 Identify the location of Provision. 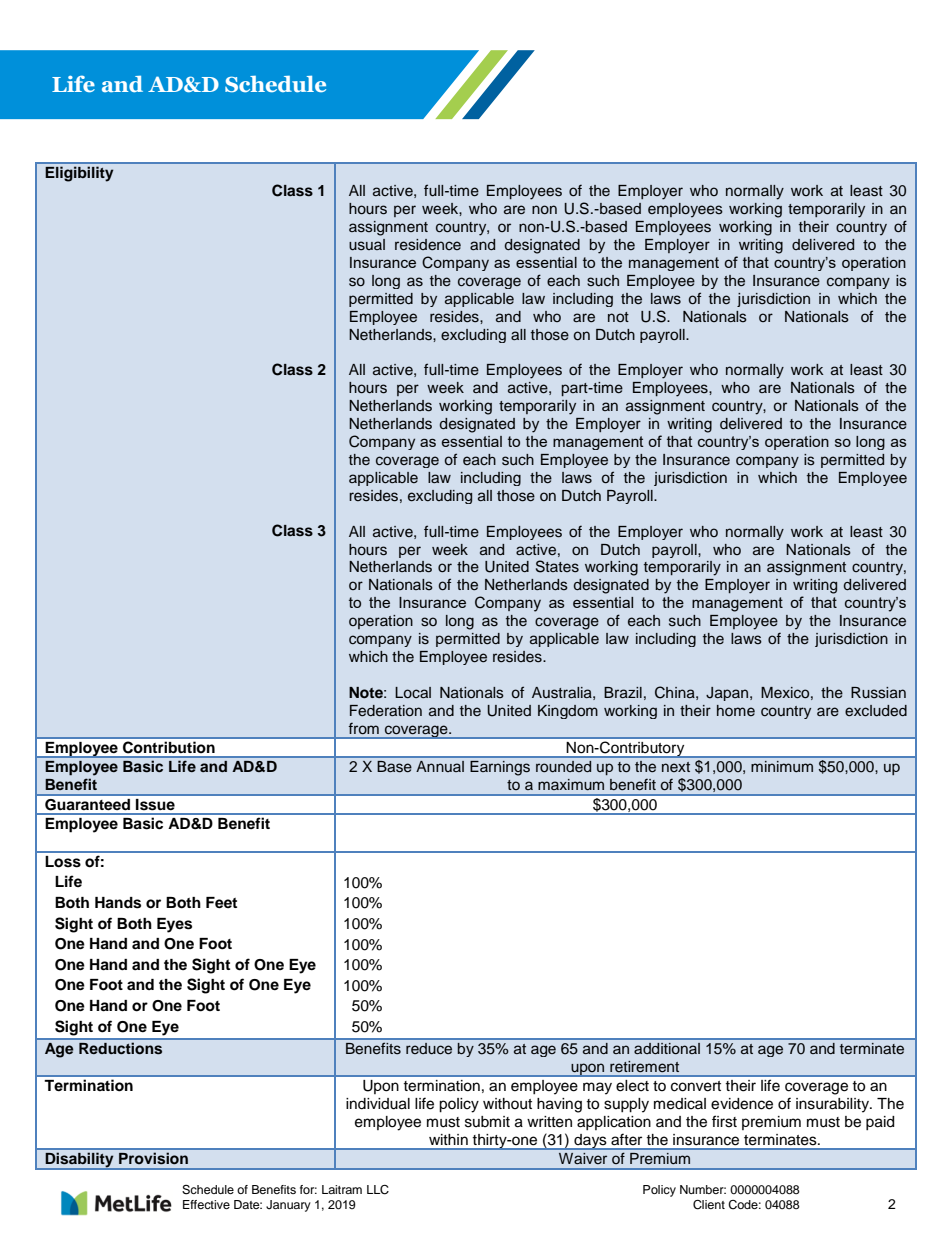
(153, 1158).
